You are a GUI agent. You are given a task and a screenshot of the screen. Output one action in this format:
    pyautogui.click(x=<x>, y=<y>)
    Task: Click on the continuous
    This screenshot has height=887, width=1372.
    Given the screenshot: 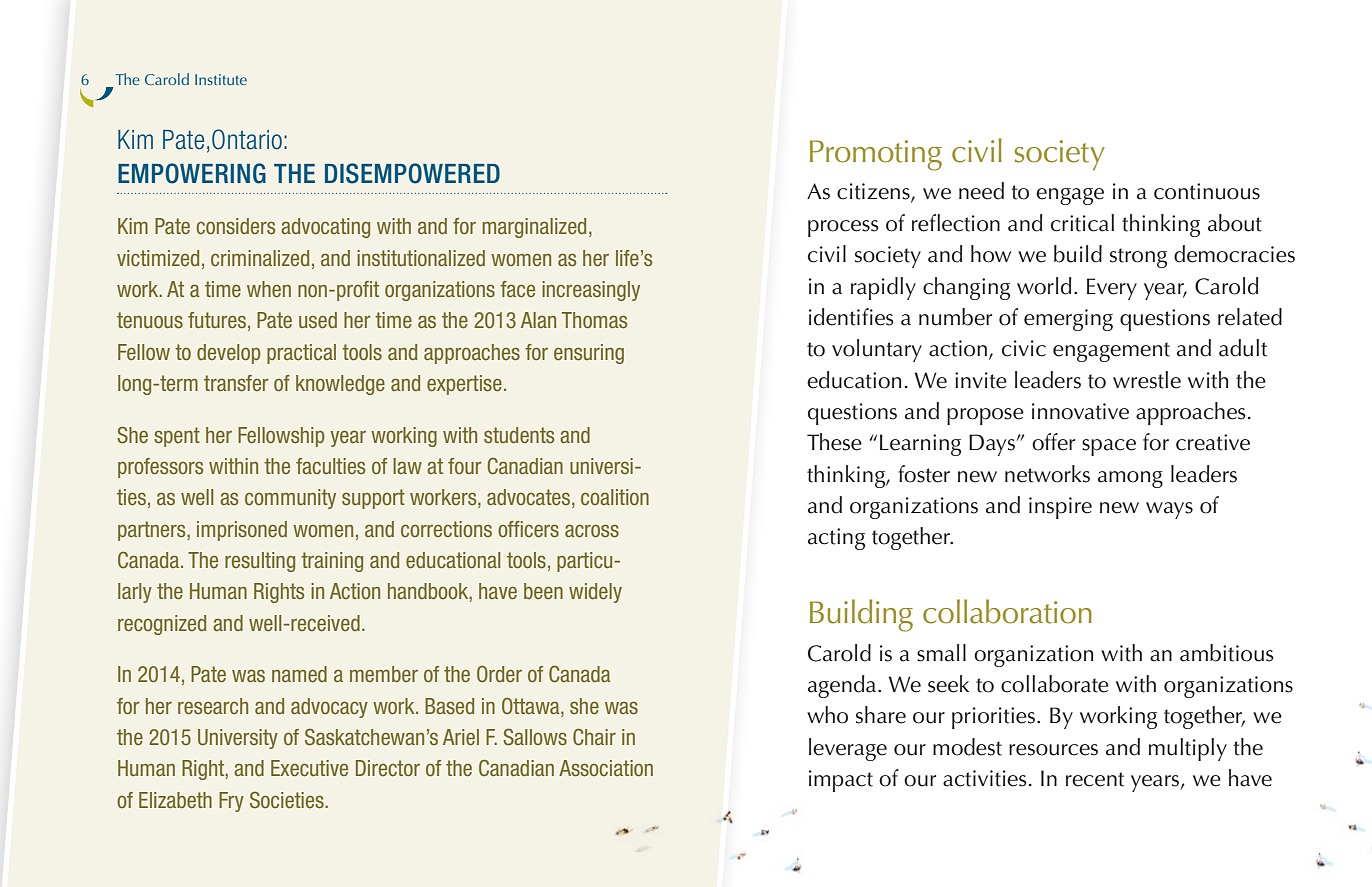 What is the action you would take?
    pyautogui.click(x=1207, y=191)
